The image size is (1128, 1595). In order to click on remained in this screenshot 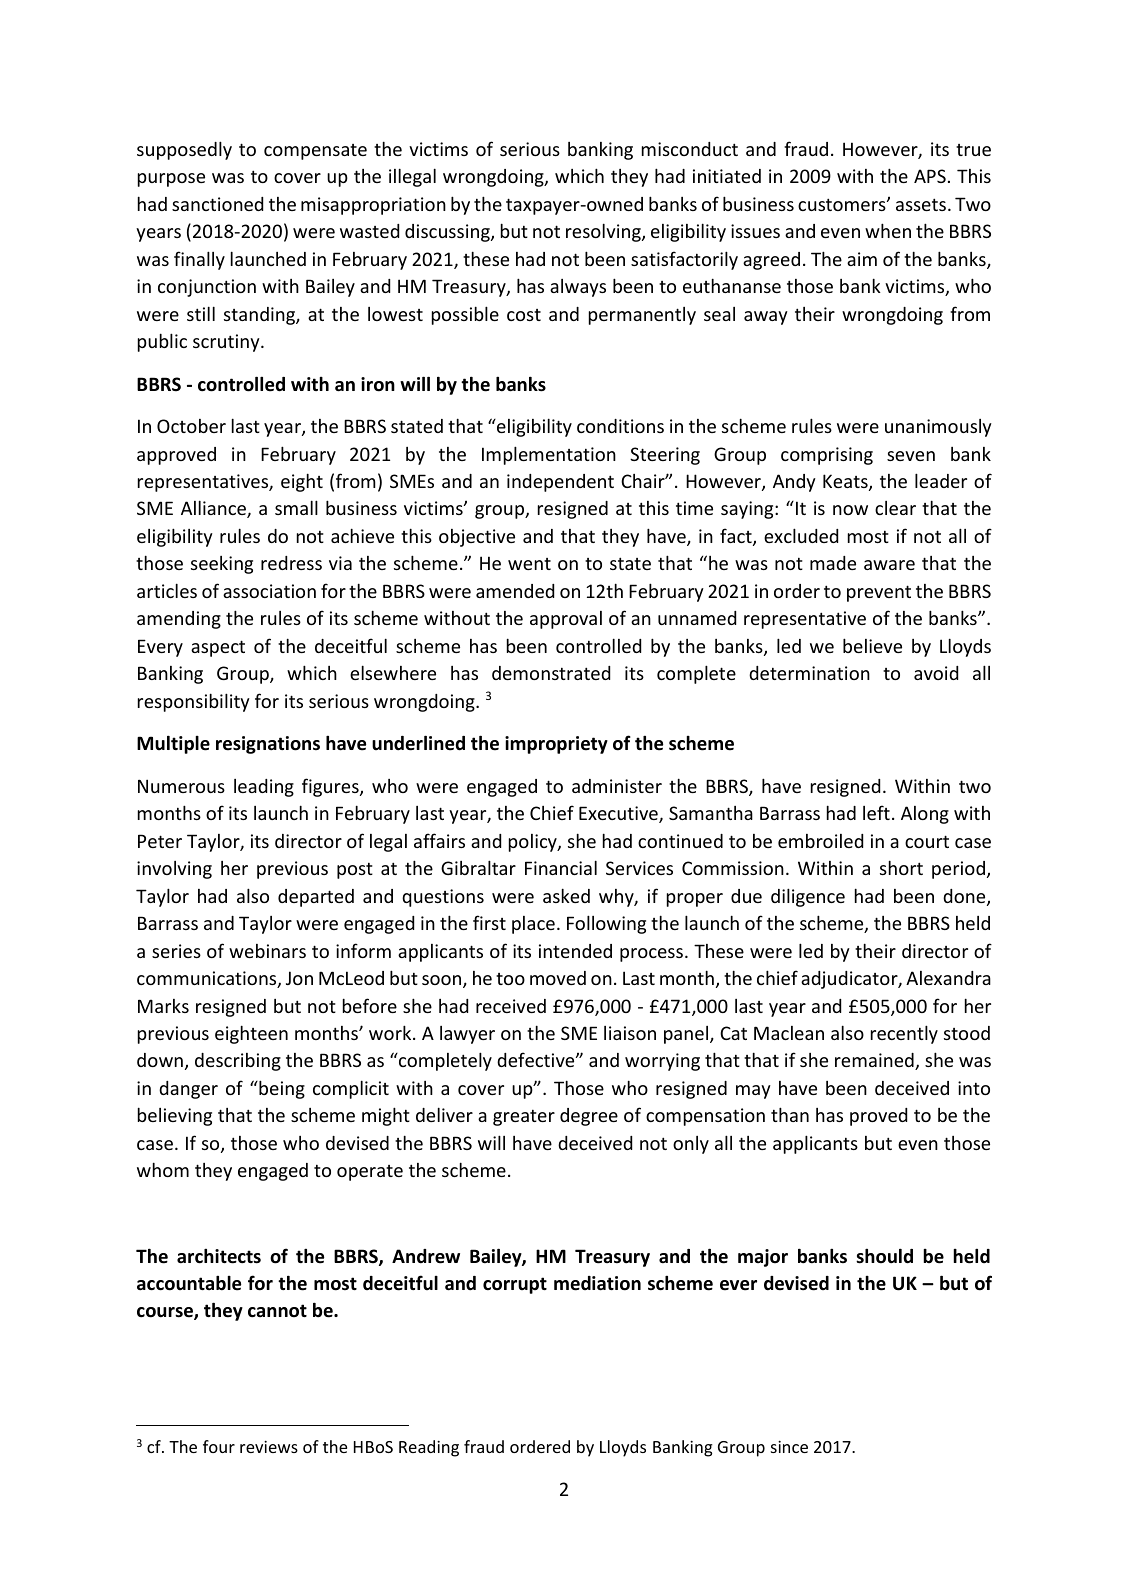, I will do `click(875, 1061)`.
